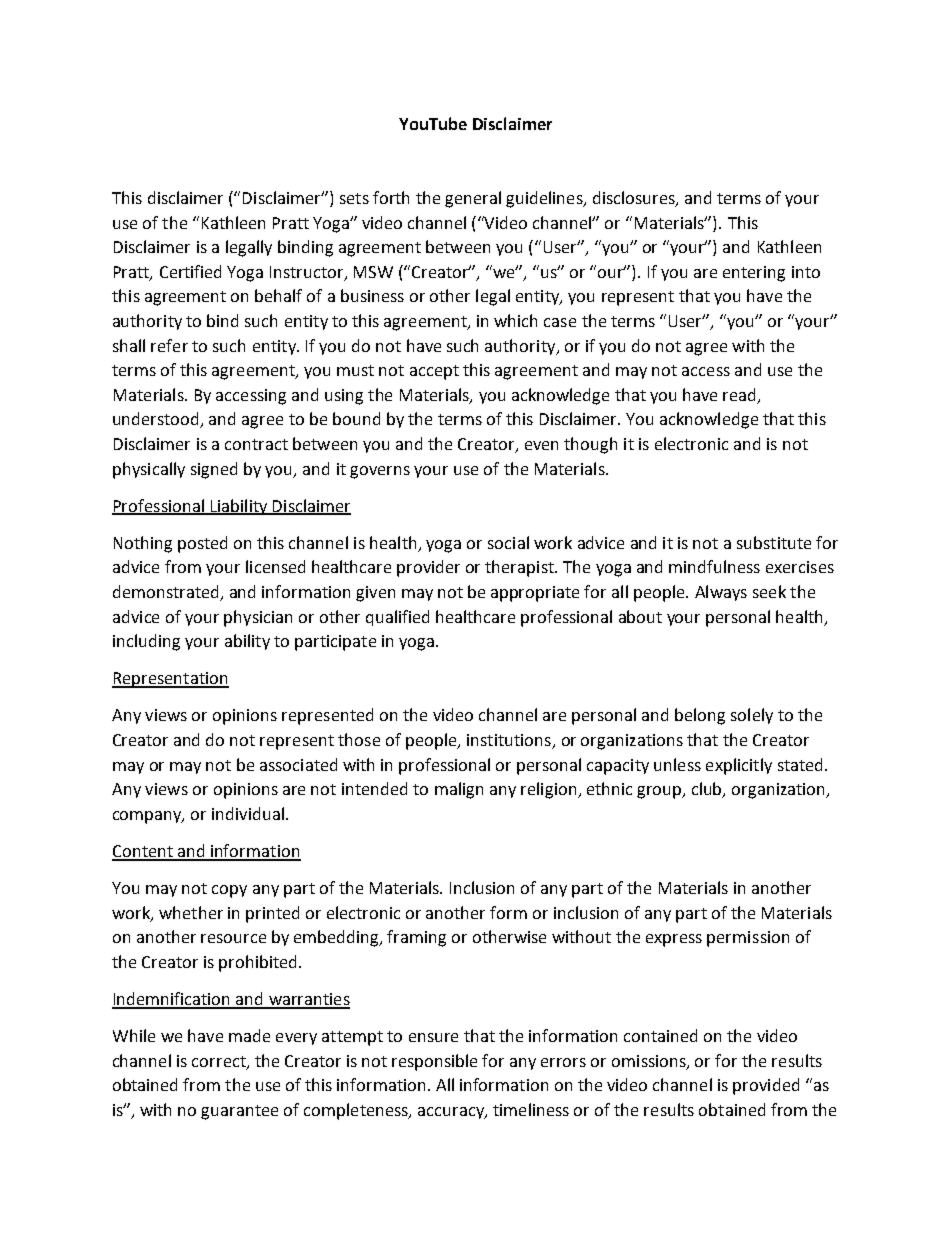 The height and width of the image is (1233, 952). I want to click on accuracy, so click(452, 1113).
